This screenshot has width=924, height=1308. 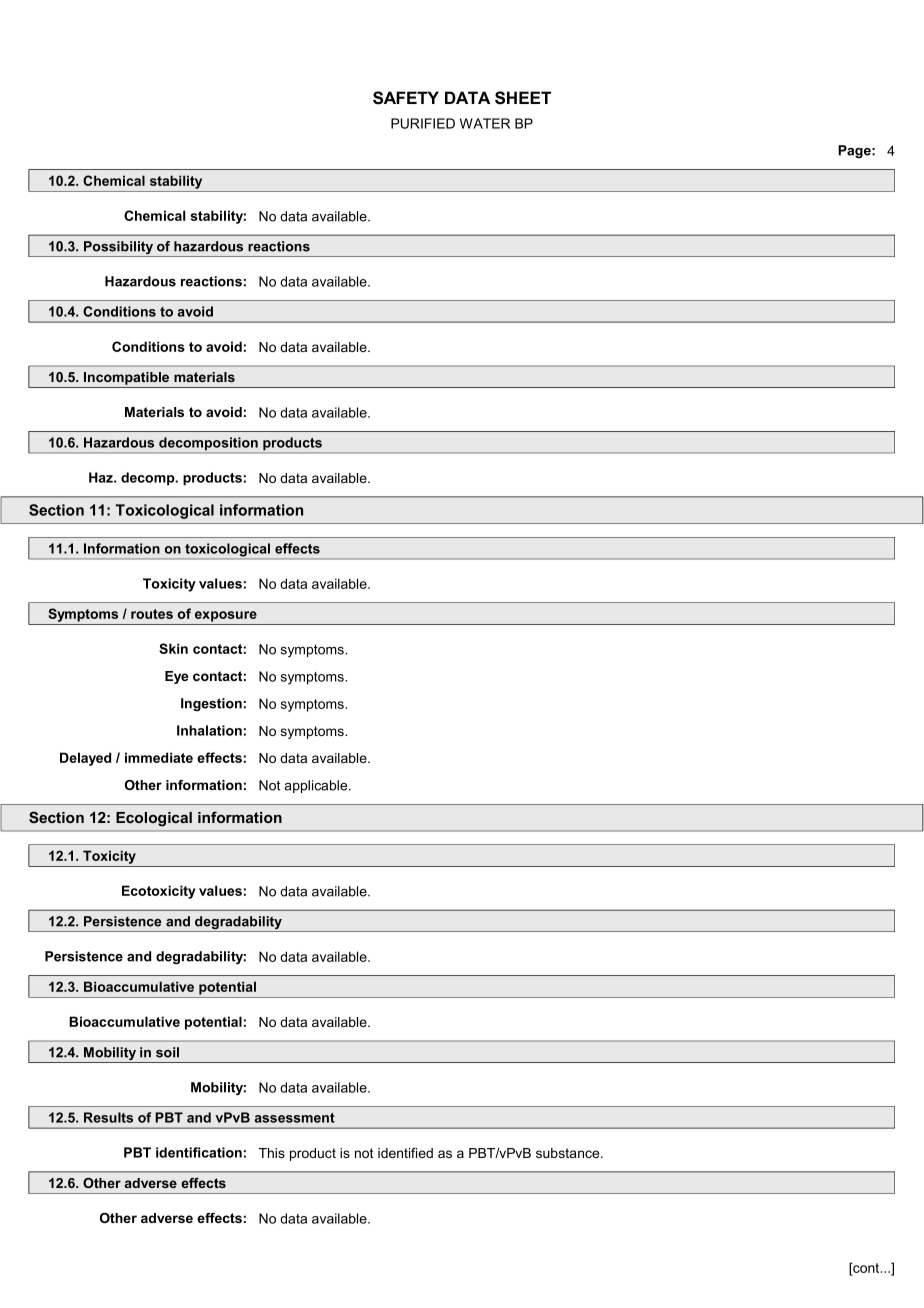 What do you see at coordinates (154, 819) in the screenshot?
I see `Ecological` at bounding box center [154, 819].
